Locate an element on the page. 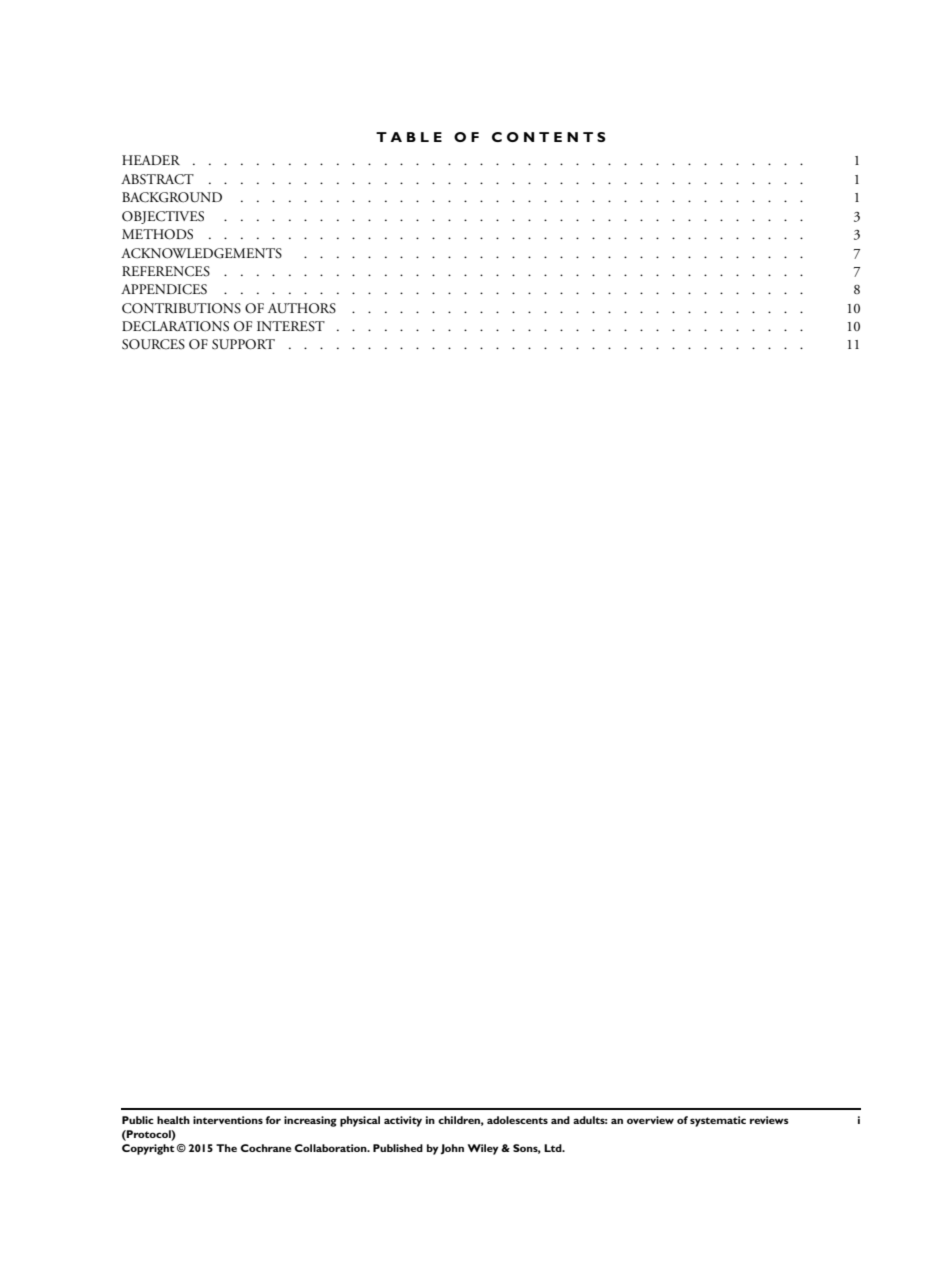 Image resolution: width=952 pixels, height=1265 pixels. overview is located at coordinates (650, 1120).
